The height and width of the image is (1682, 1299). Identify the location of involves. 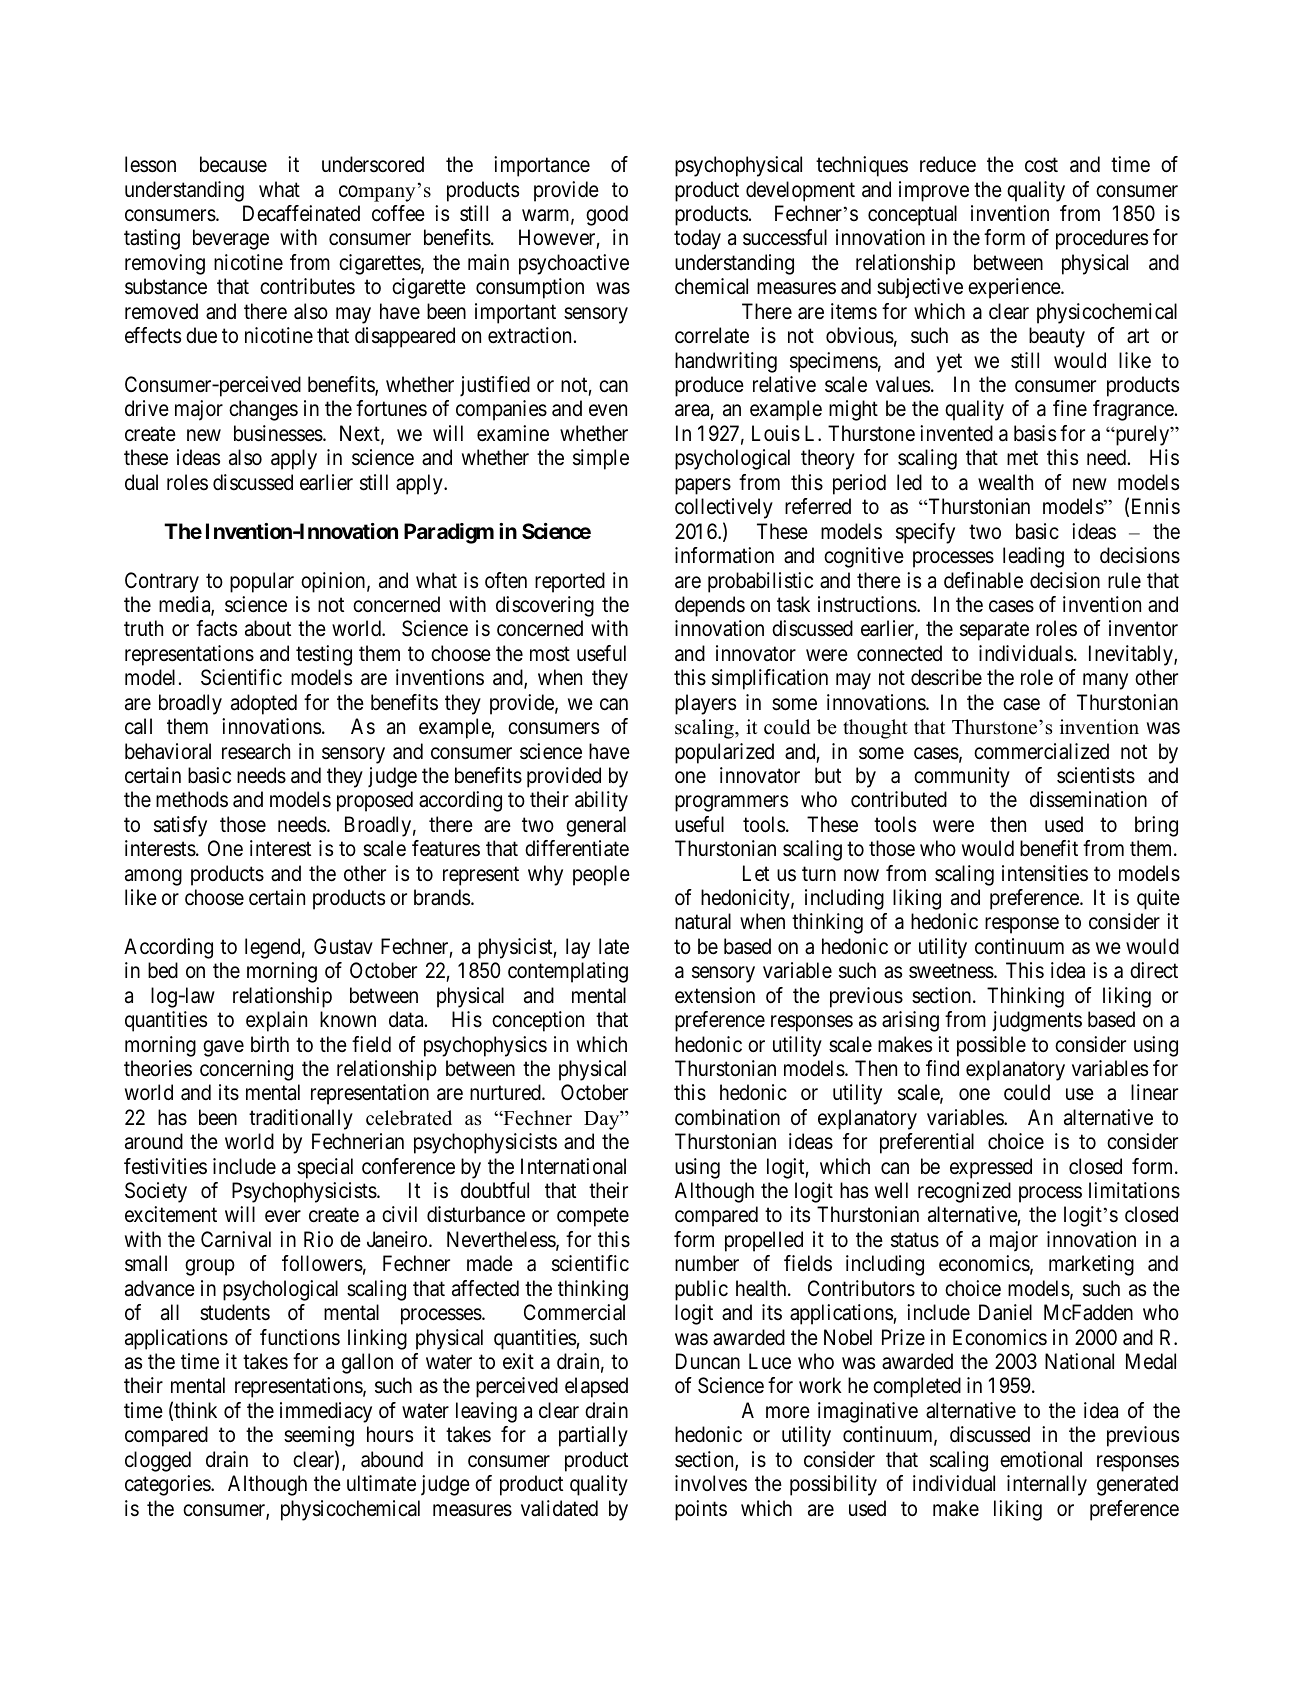
(711, 1483).
